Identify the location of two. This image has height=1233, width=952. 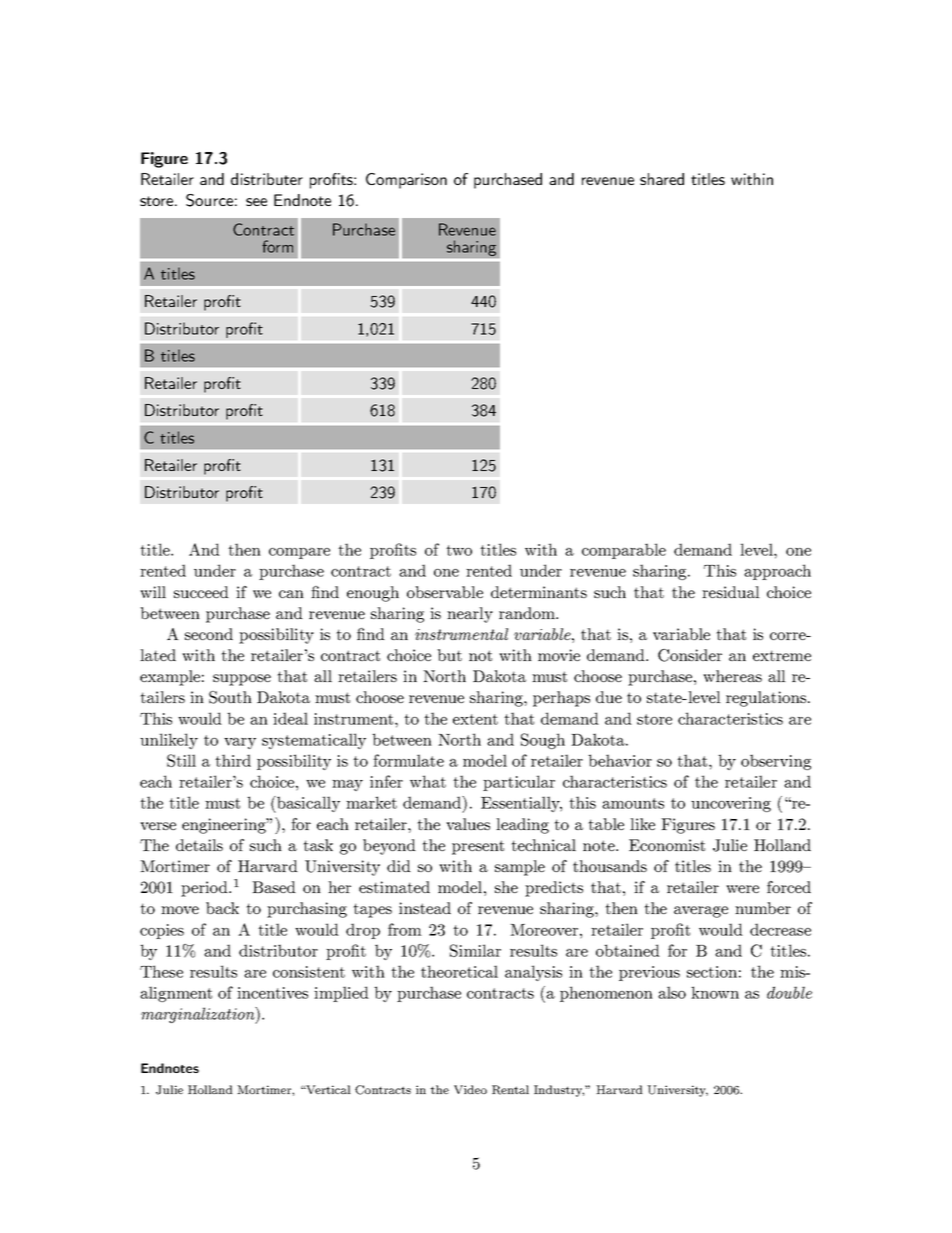
(459, 550).
